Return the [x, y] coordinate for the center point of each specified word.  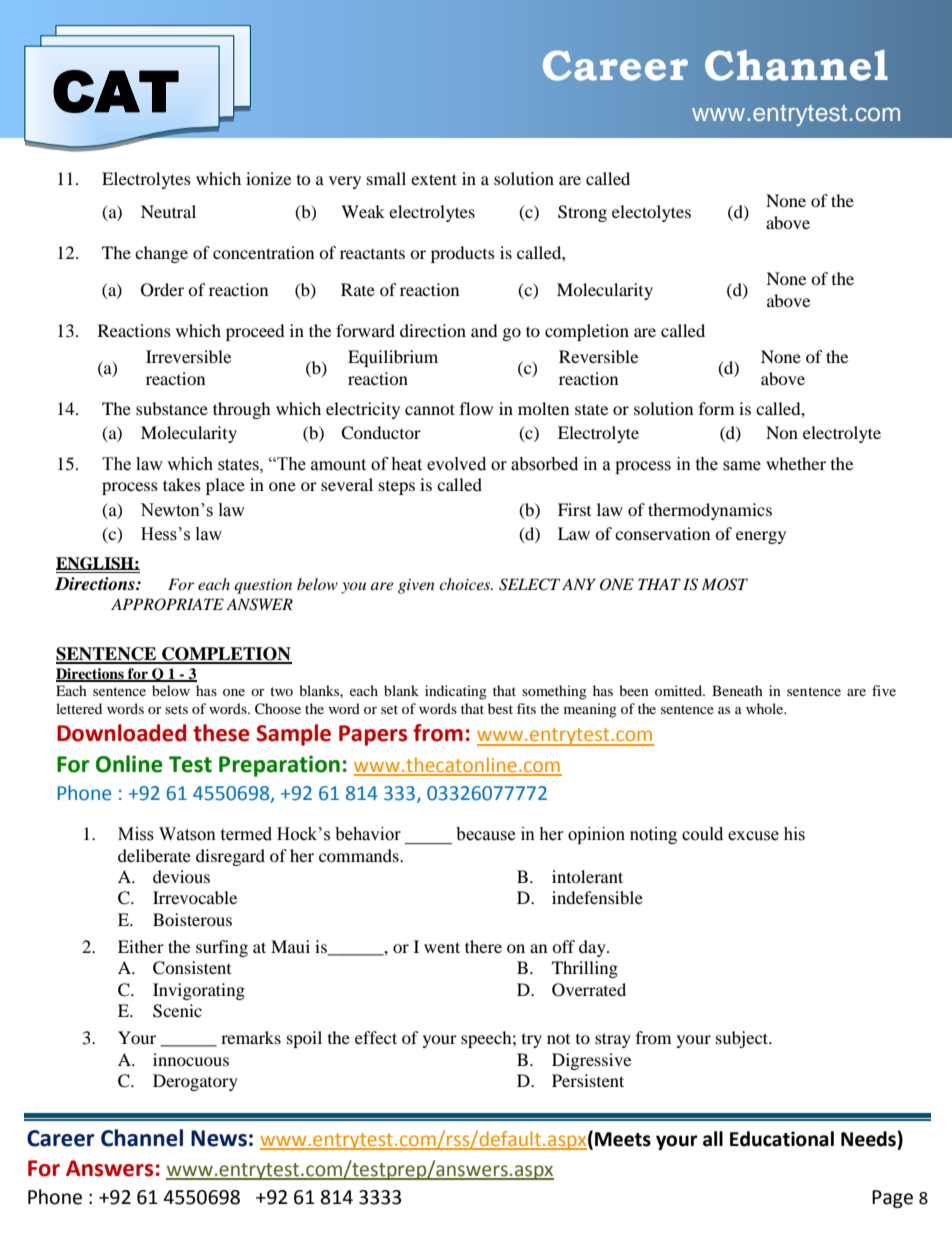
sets [176, 709]
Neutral [168, 211]
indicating [456, 692]
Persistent [588, 1080]
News [219, 1138]
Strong [582, 213]
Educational [782, 1139]
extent [434, 179]
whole [766, 708]
